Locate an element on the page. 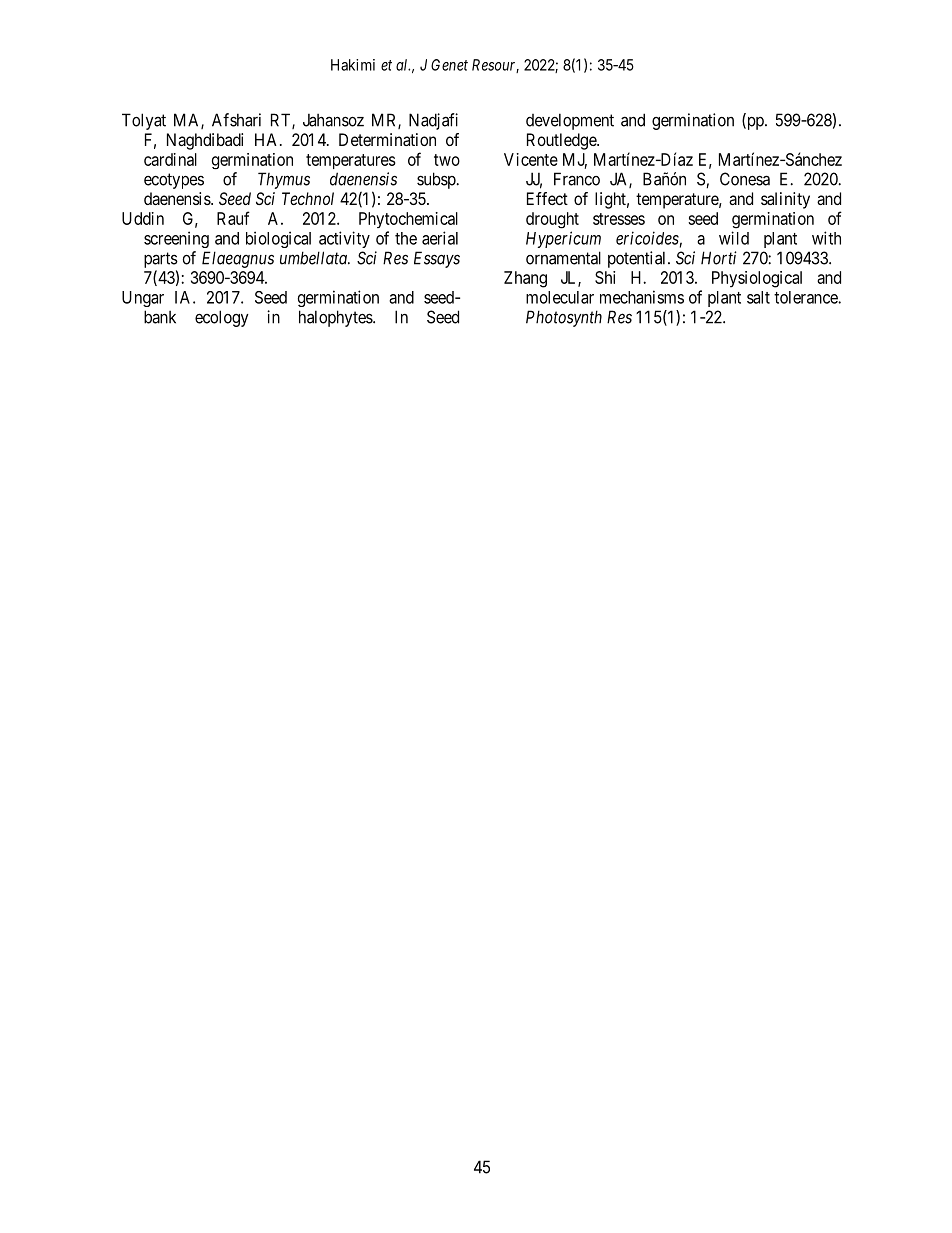 The height and width of the page is (1233, 952). Vicente is located at coordinates (531, 159).
